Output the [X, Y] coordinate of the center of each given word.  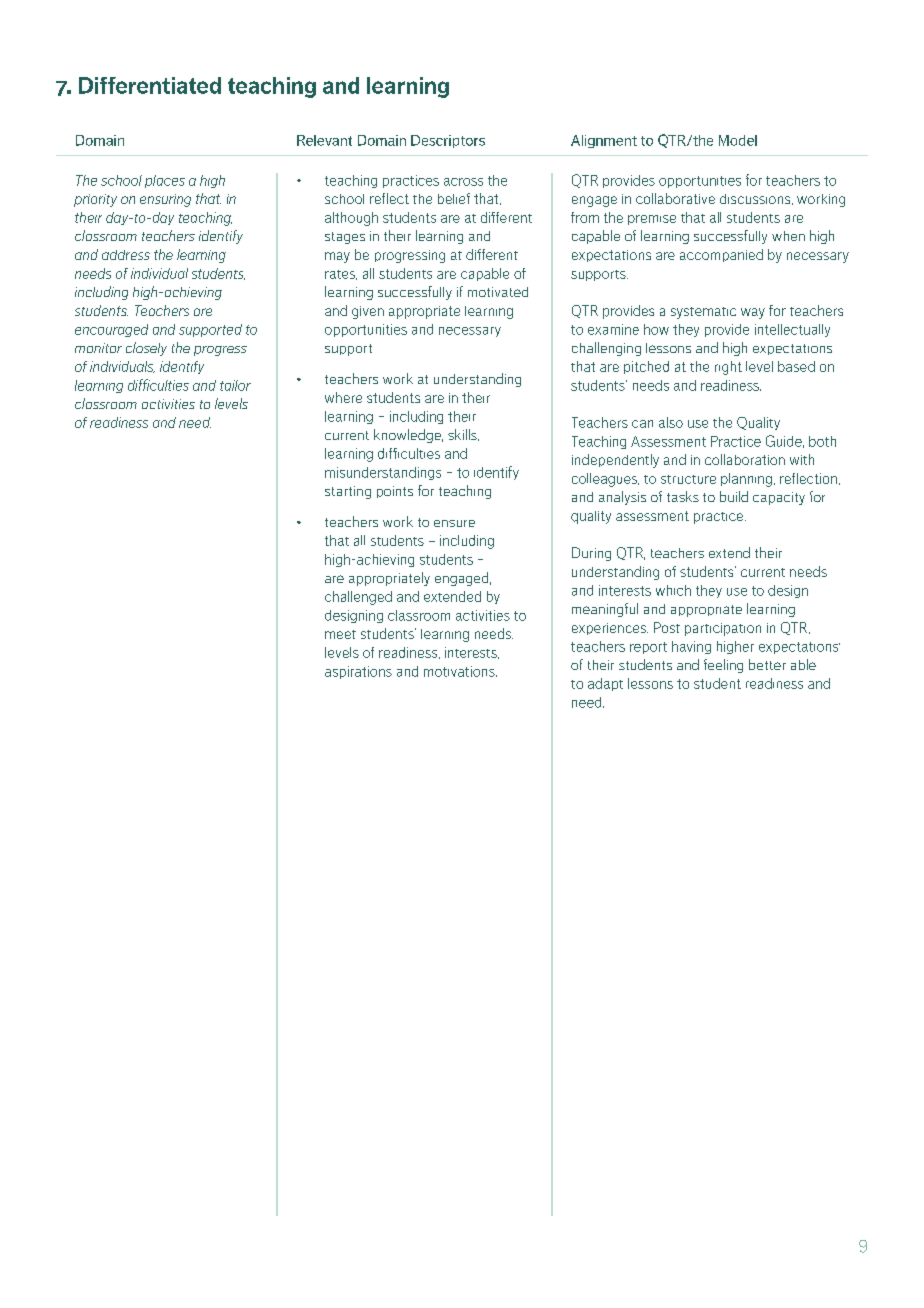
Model [738, 140]
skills [463, 435]
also [671, 422]
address [126, 255]
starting [348, 492]
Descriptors [448, 141]
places [165, 181]
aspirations [358, 672]
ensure [454, 523]
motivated [498, 292]
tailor [235, 385]
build [734, 496]
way [753, 313]
